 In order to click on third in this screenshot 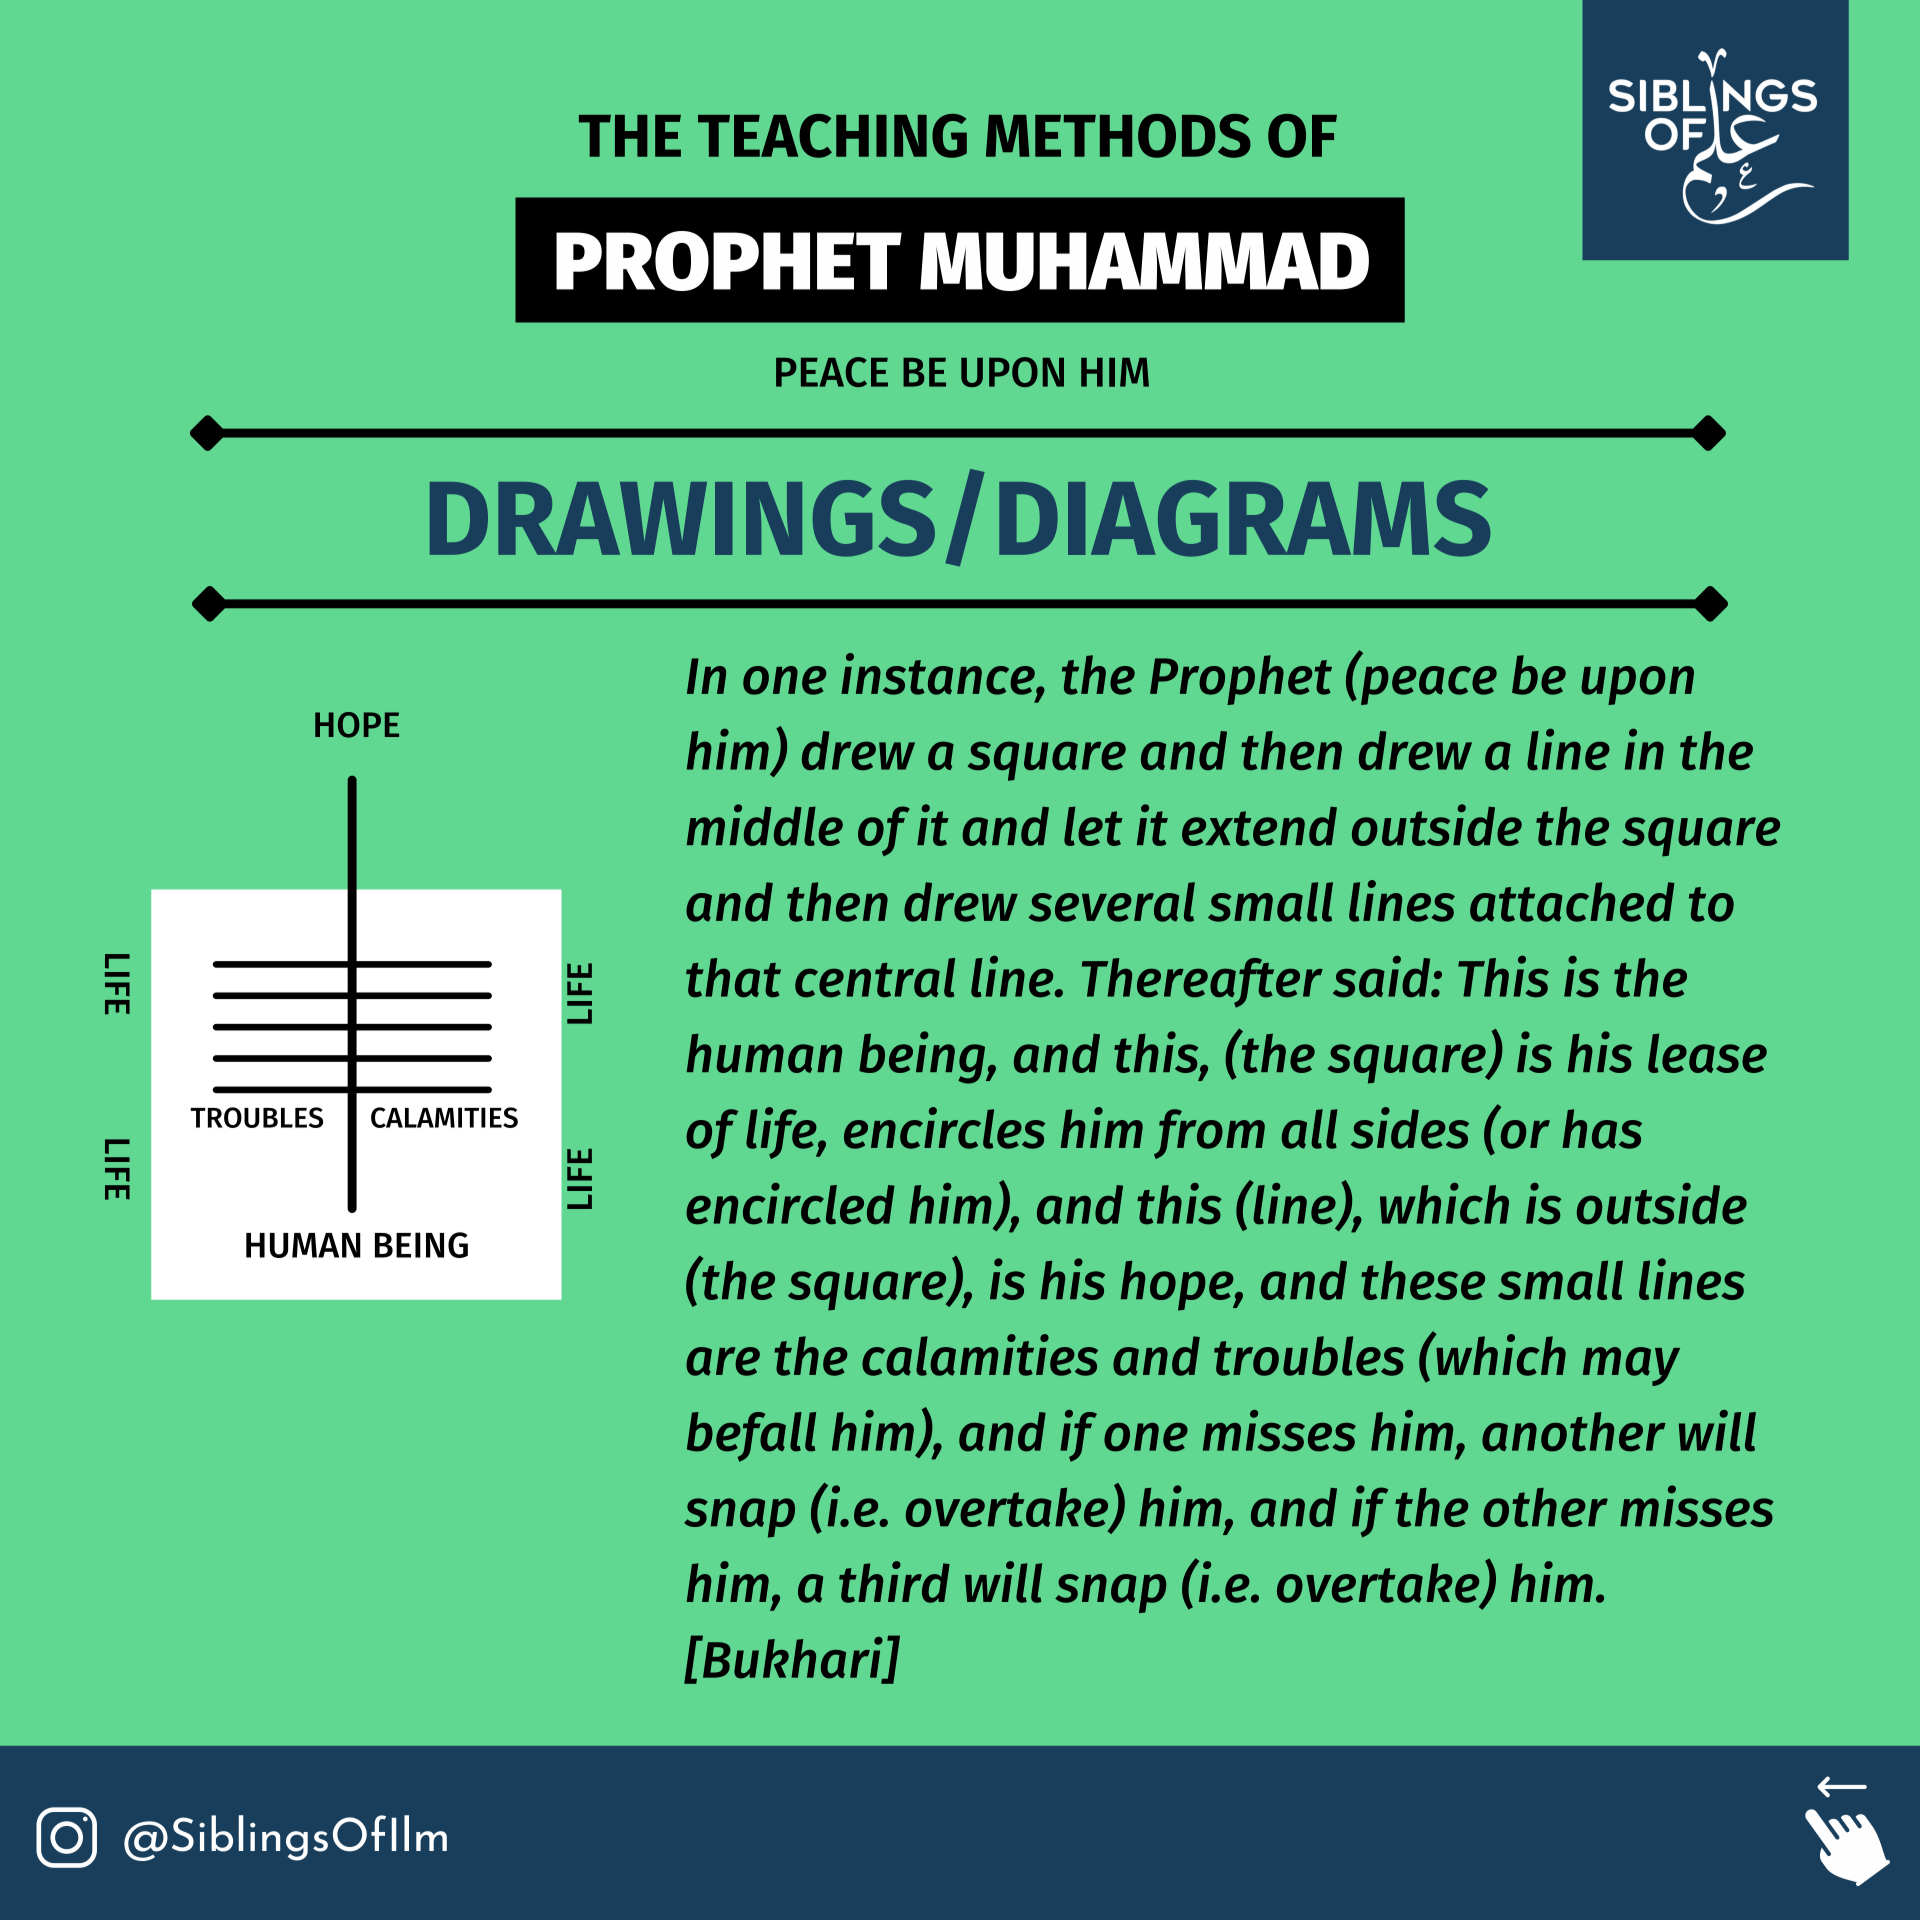, I will do `click(894, 1582)`.
